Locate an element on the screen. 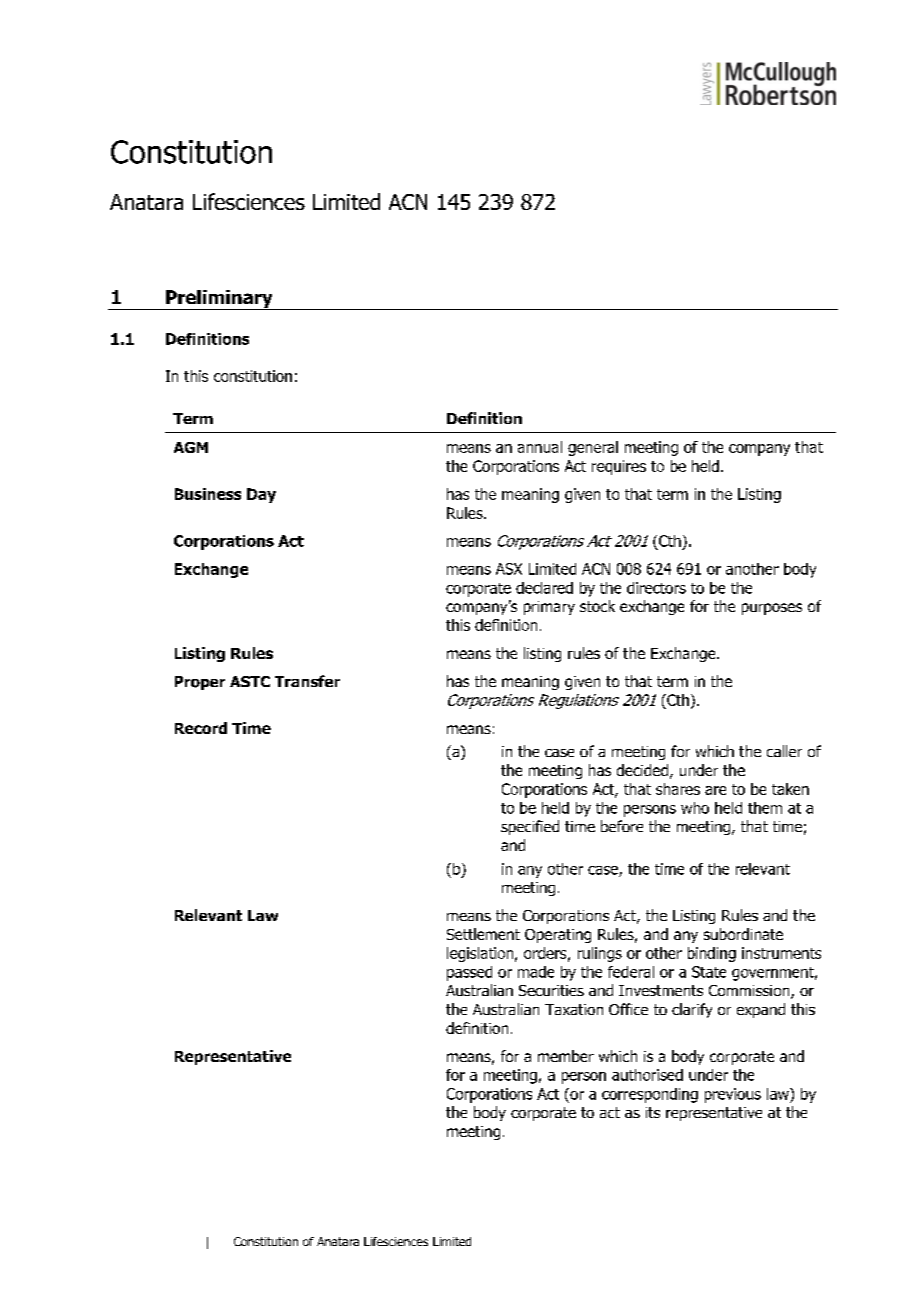 The height and width of the screenshot is (1308, 924). primary is located at coordinates (549, 608).
